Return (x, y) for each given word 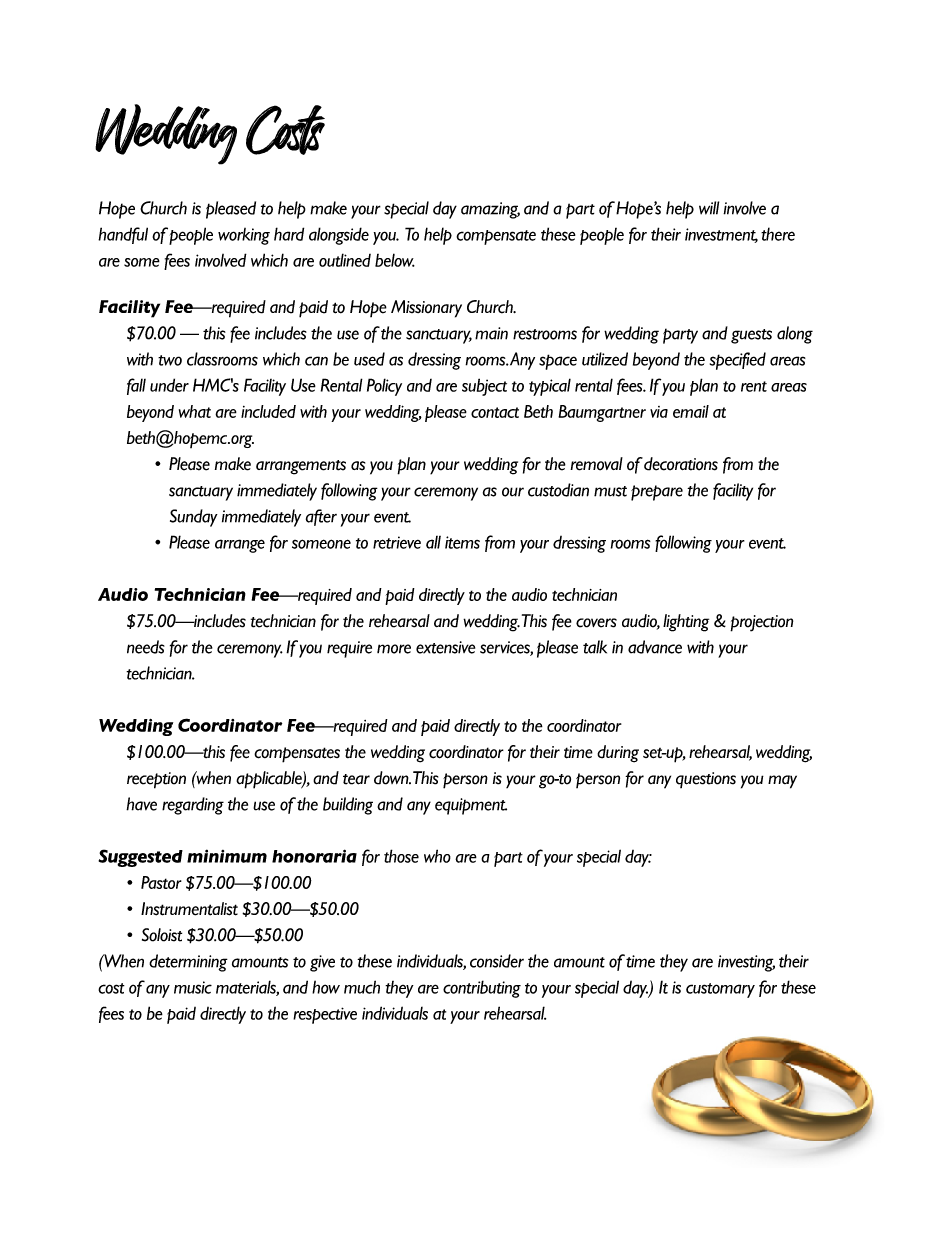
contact (495, 412)
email (691, 411)
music (193, 987)
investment (721, 235)
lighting (686, 623)
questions (706, 780)
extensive (445, 647)
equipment (471, 806)
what (195, 411)
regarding (193, 806)
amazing (490, 210)
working (244, 236)
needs (146, 647)
